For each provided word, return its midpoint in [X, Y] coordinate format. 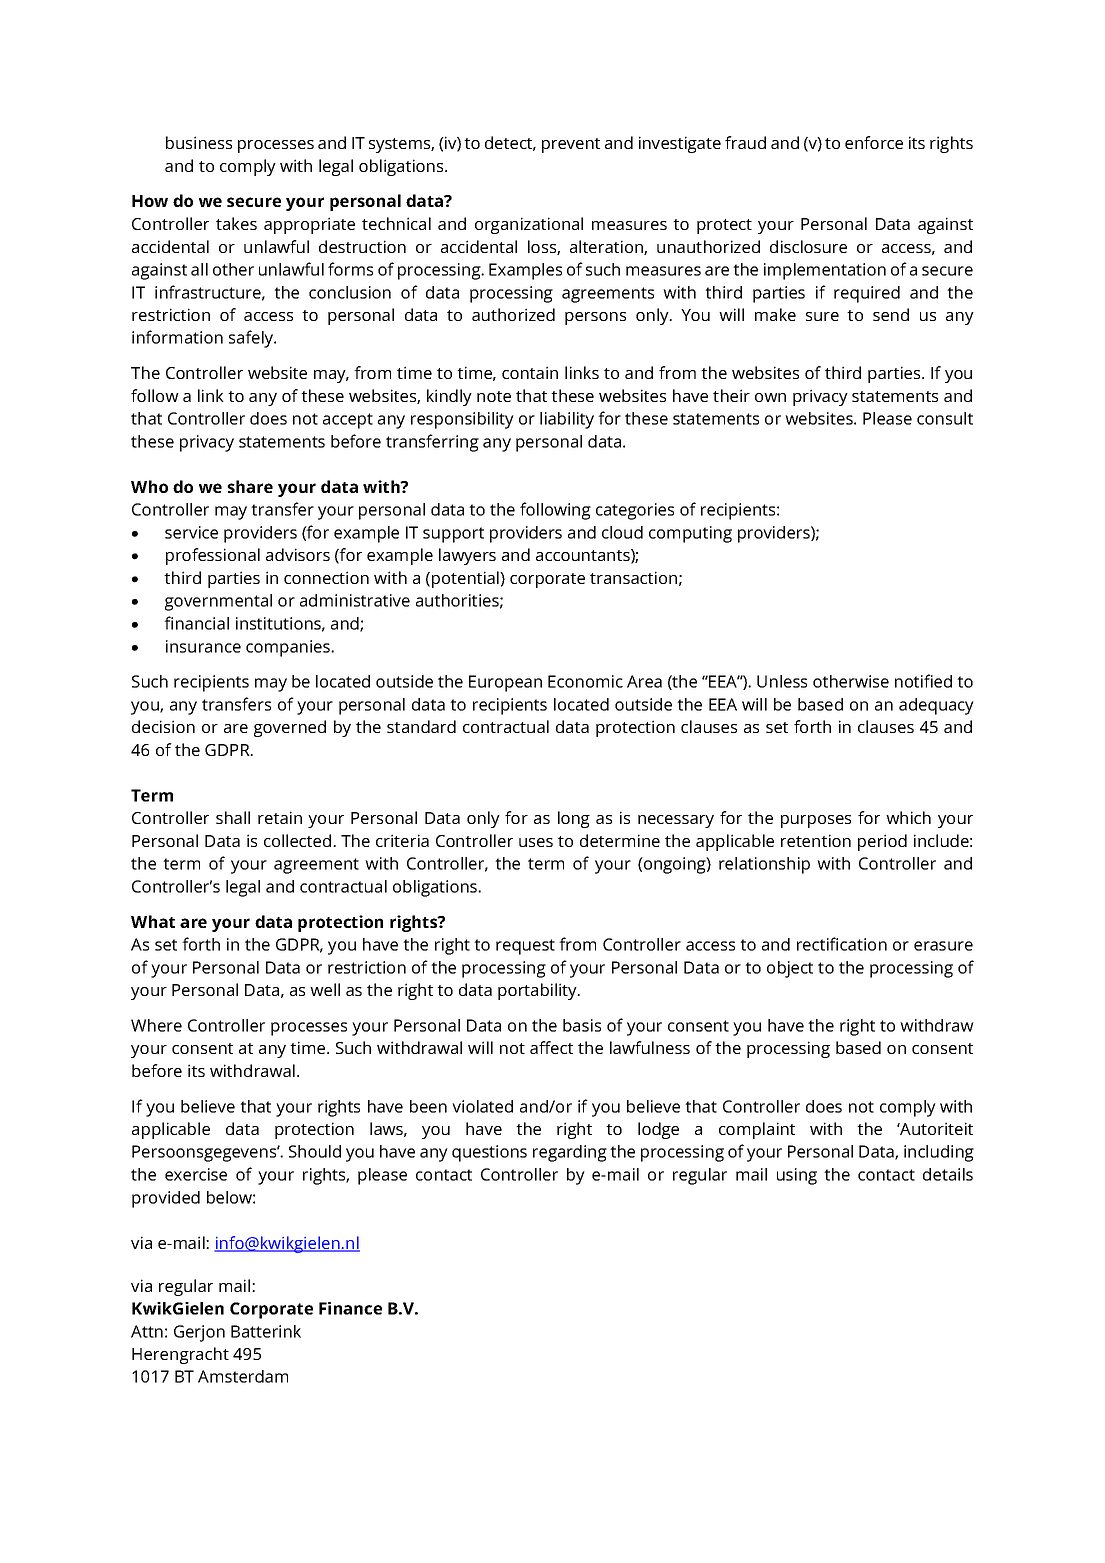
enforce [874, 142]
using [797, 1176]
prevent [571, 145]
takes [236, 223]
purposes [816, 821]
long [574, 819]
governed [290, 728]
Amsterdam [243, 1376]
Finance [350, 1308]
